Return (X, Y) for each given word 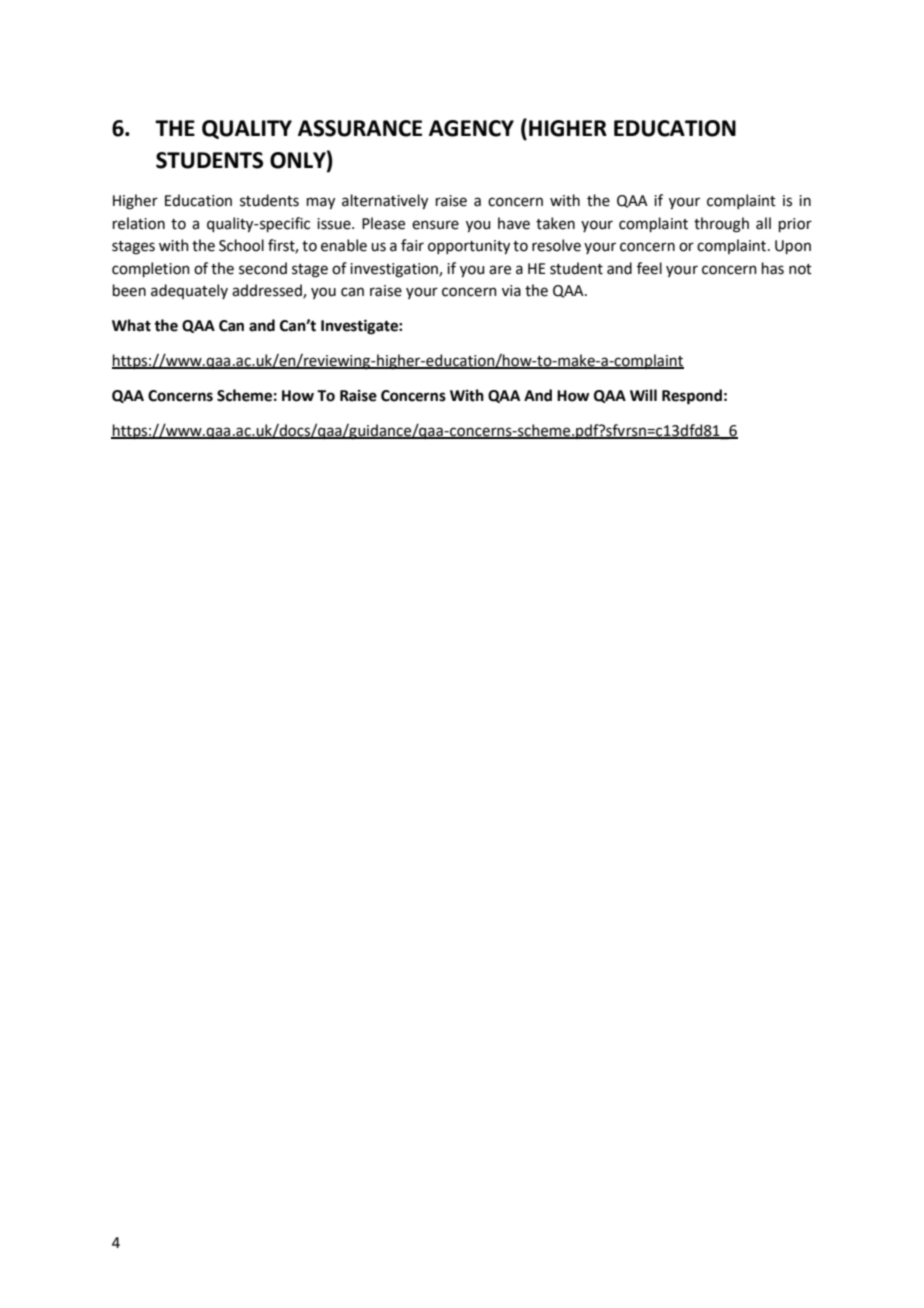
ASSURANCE (360, 128)
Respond (692, 397)
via (511, 291)
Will (643, 395)
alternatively (385, 201)
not (800, 269)
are (500, 270)
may (321, 203)
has (773, 268)
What (131, 325)
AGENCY (471, 128)
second (263, 268)
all (763, 223)
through (721, 225)
